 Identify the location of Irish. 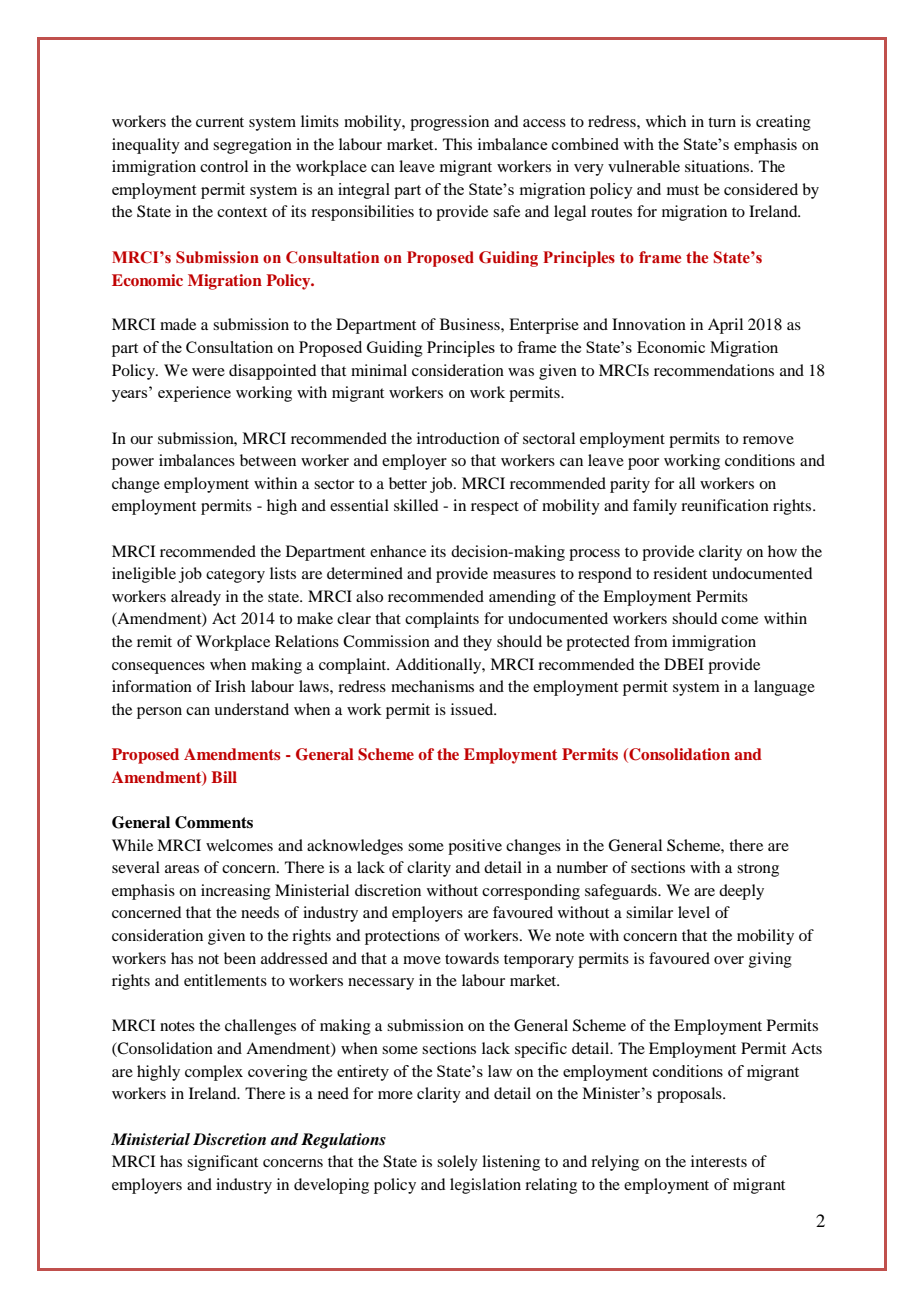
(230, 686).
